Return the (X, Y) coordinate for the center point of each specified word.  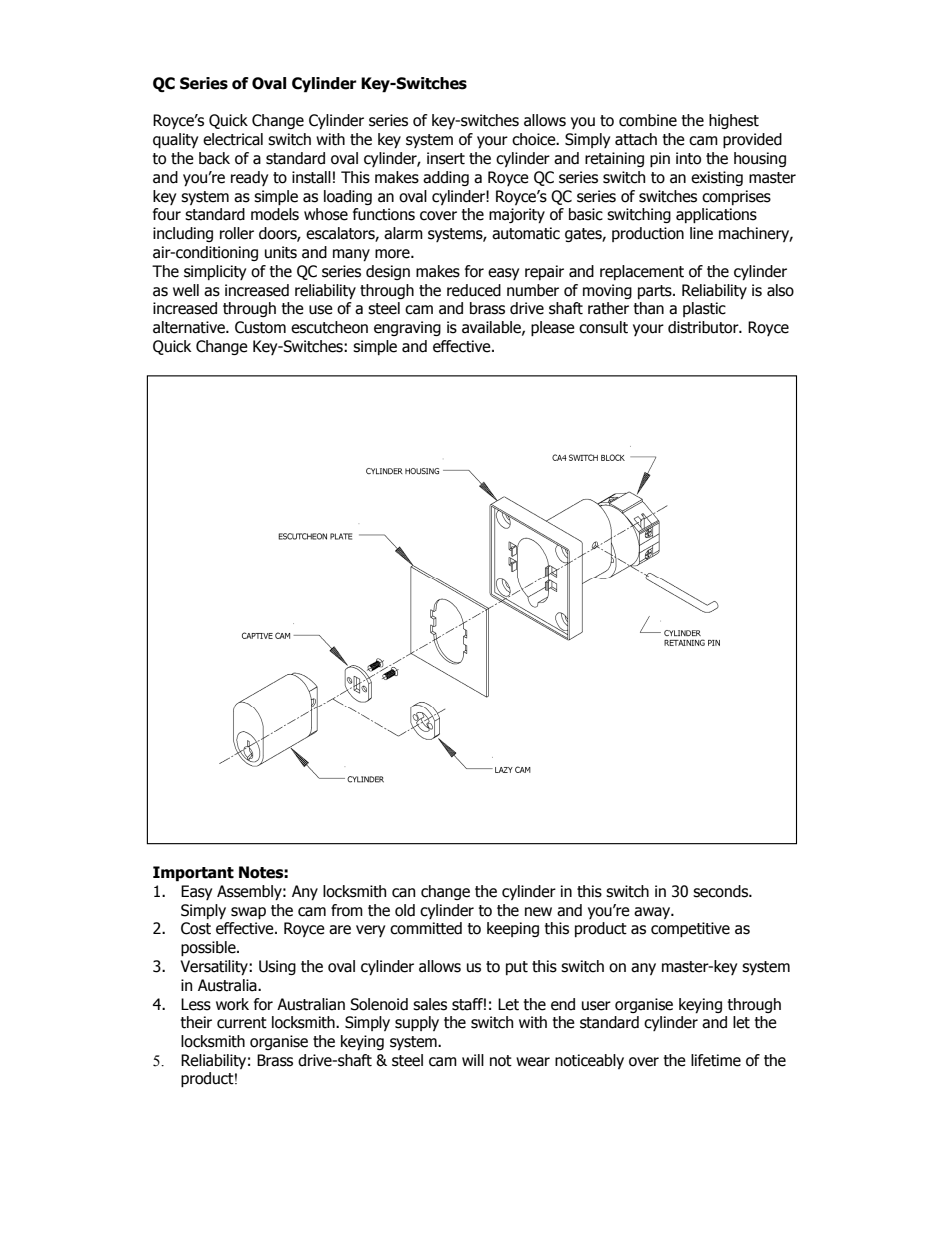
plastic (704, 309)
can (403, 893)
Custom (260, 327)
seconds (721, 891)
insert (446, 158)
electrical (233, 139)
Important (193, 874)
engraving (407, 328)
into (688, 158)
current (242, 1023)
